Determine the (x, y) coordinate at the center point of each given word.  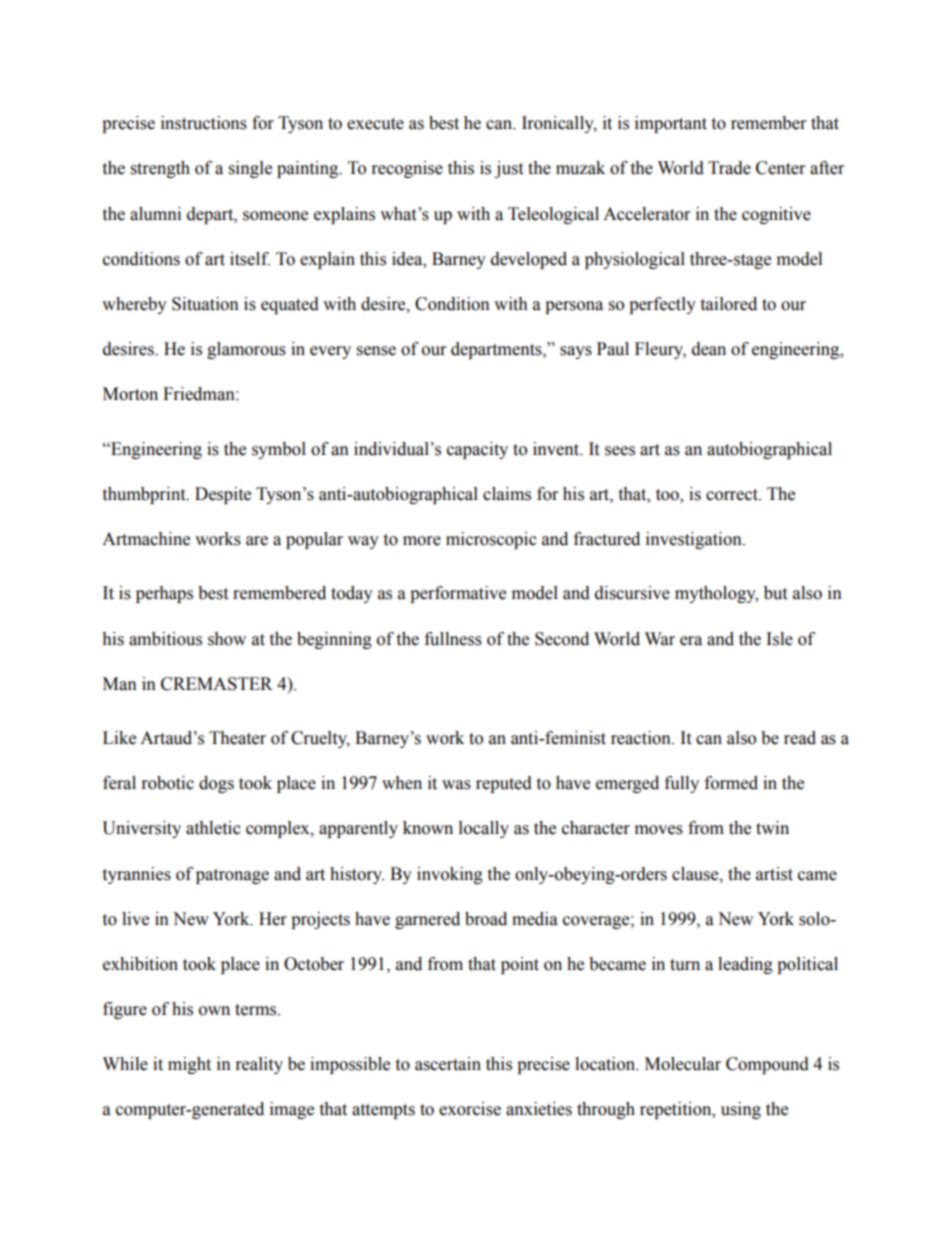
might (189, 1065)
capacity (477, 450)
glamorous (246, 350)
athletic (213, 828)
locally (484, 829)
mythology (716, 594)
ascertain (448, 1064)
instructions (204, 123)
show (227, 639)
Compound (767, 1065)
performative (458, 594)
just (509, 169)
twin (772, 828)
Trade (729, 168)
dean (709, 349)
